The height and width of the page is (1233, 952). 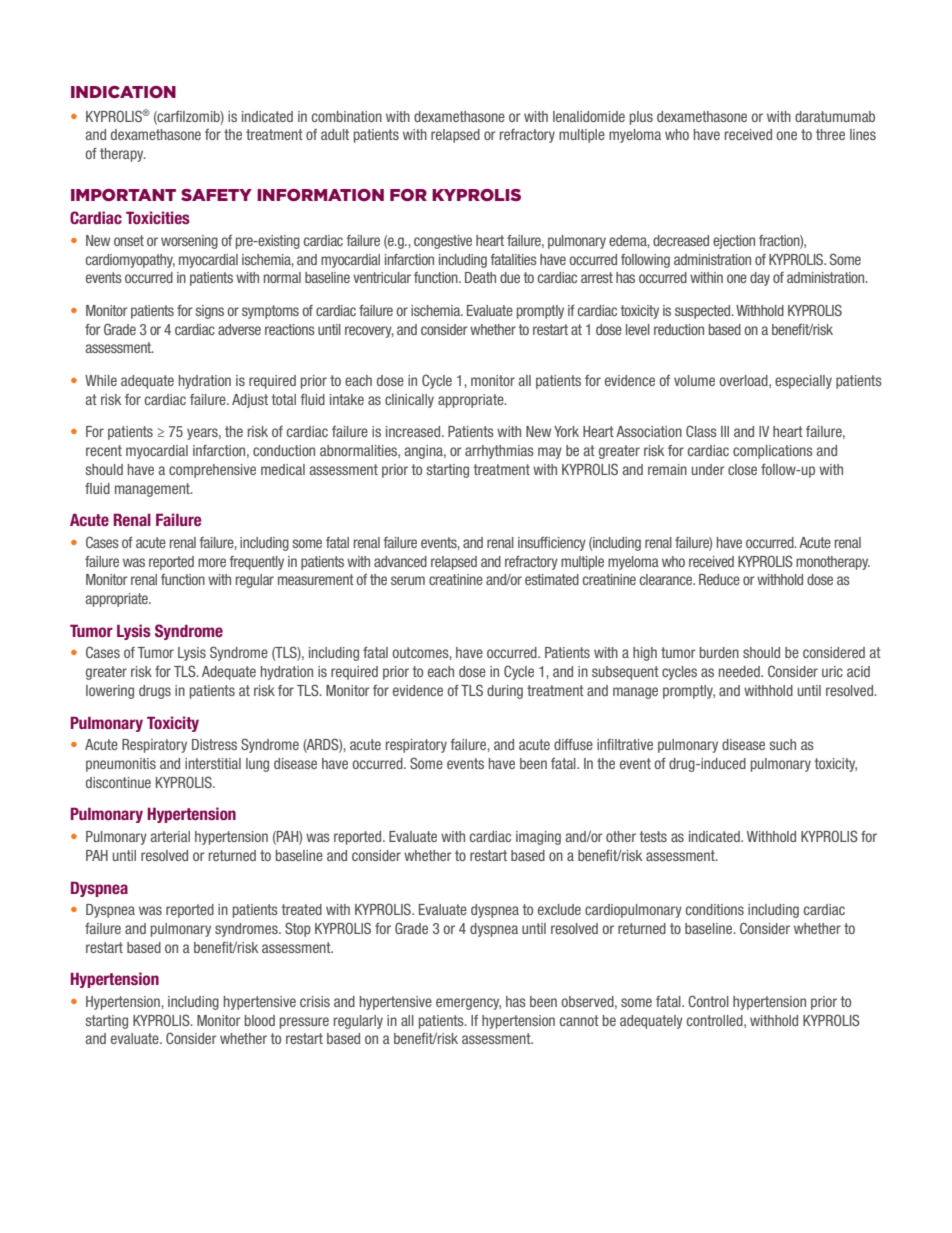 What do you see at coordinates (573, 744) in the page?
I see `diffuse` at bounding box center [573, 744].
